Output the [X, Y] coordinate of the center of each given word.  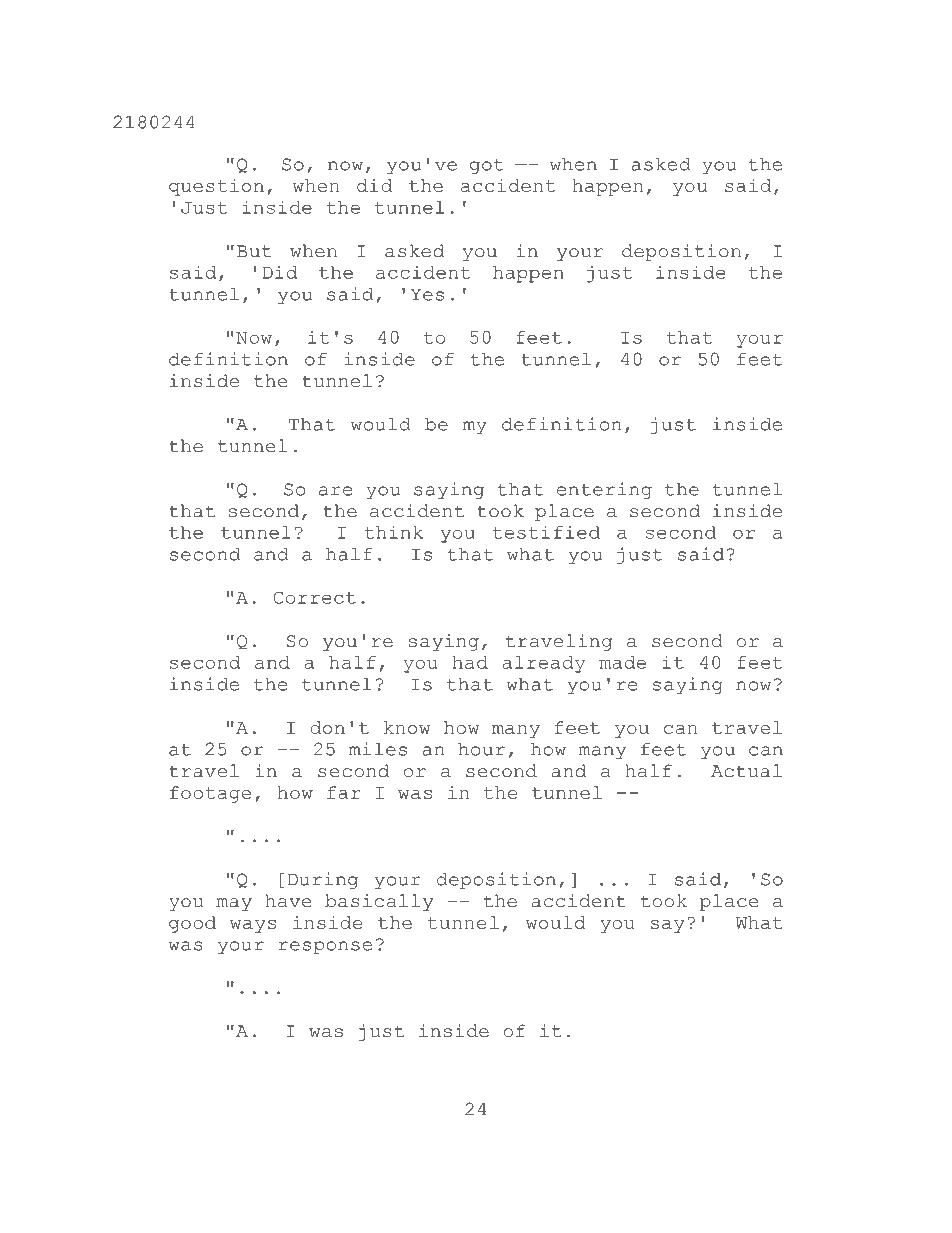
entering [604, 490]
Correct [314, 597]
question [216, 187]
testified [546, 532]
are [335, 491]
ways [253, 926]
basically [379, 902]
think [394, 532]
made [622, 662]
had [470, 662]
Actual [746, 771]
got [487, 166]
